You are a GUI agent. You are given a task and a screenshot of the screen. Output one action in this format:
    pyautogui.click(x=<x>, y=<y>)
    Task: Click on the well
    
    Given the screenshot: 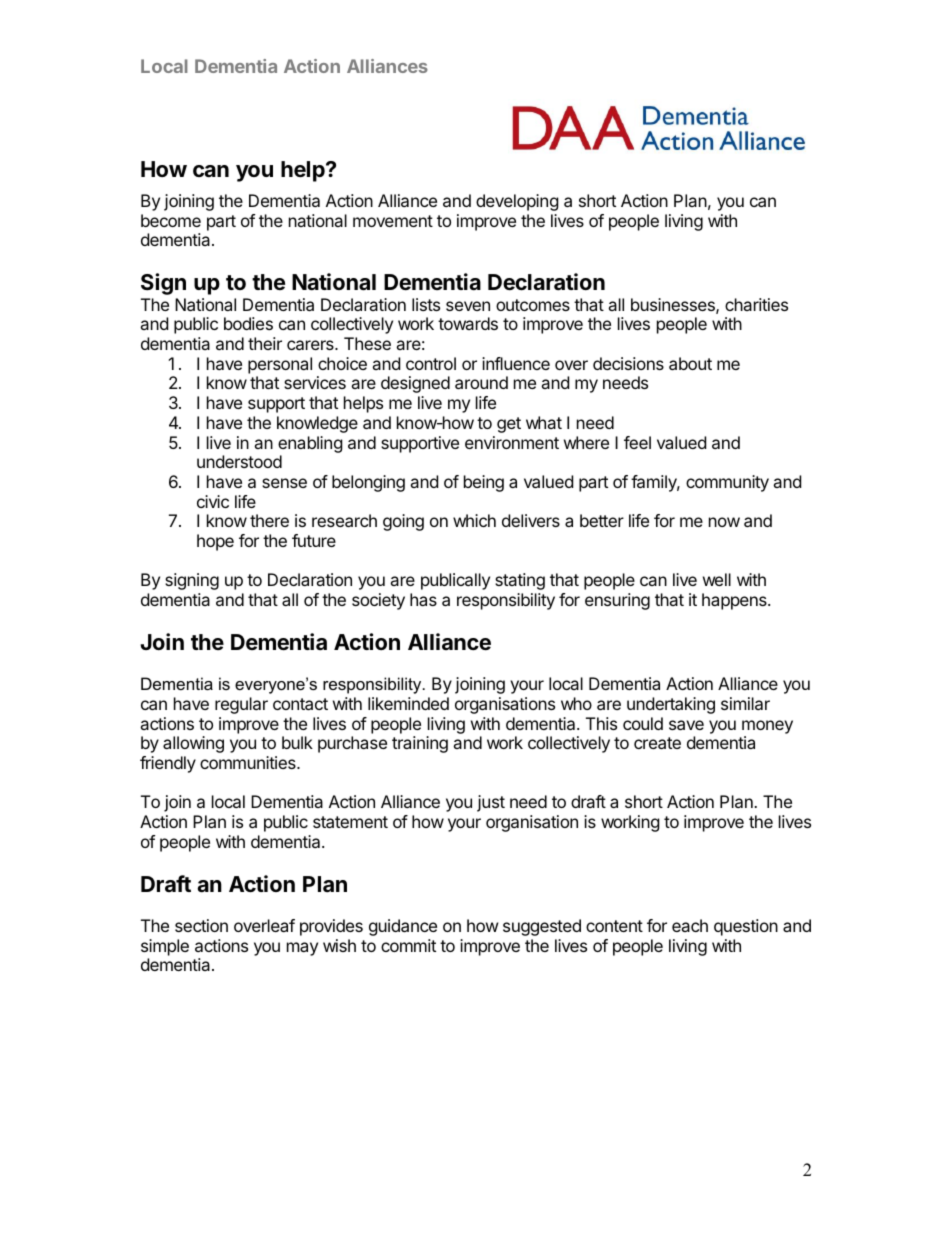 What is the action you would take?
    pyautogui.click(x=717, y=579)
